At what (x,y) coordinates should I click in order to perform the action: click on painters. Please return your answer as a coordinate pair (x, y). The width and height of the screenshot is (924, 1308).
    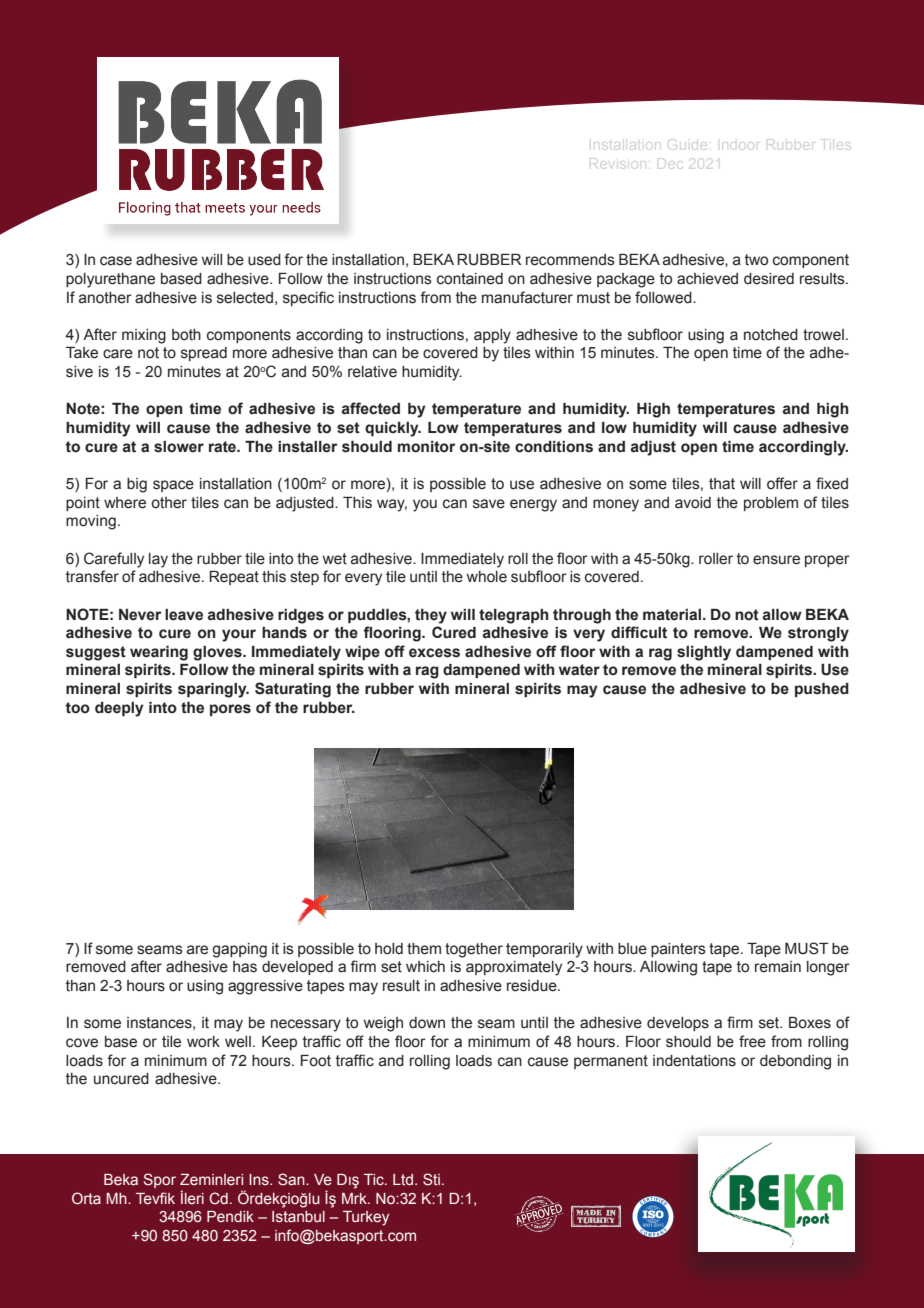
    Looking at the image, I should click on (678, 950).
